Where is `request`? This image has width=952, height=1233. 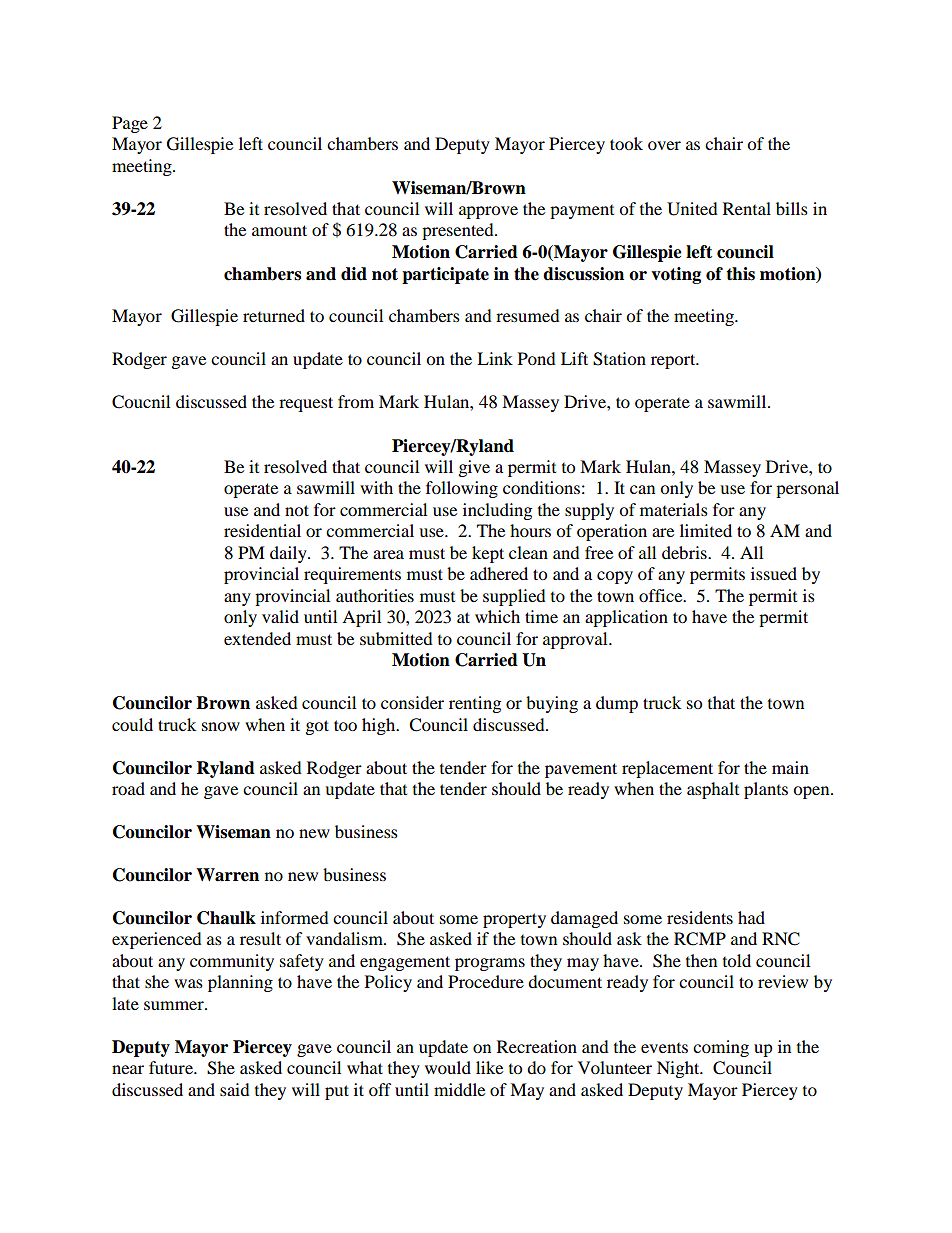
request is located at coordinates (306, 404).
